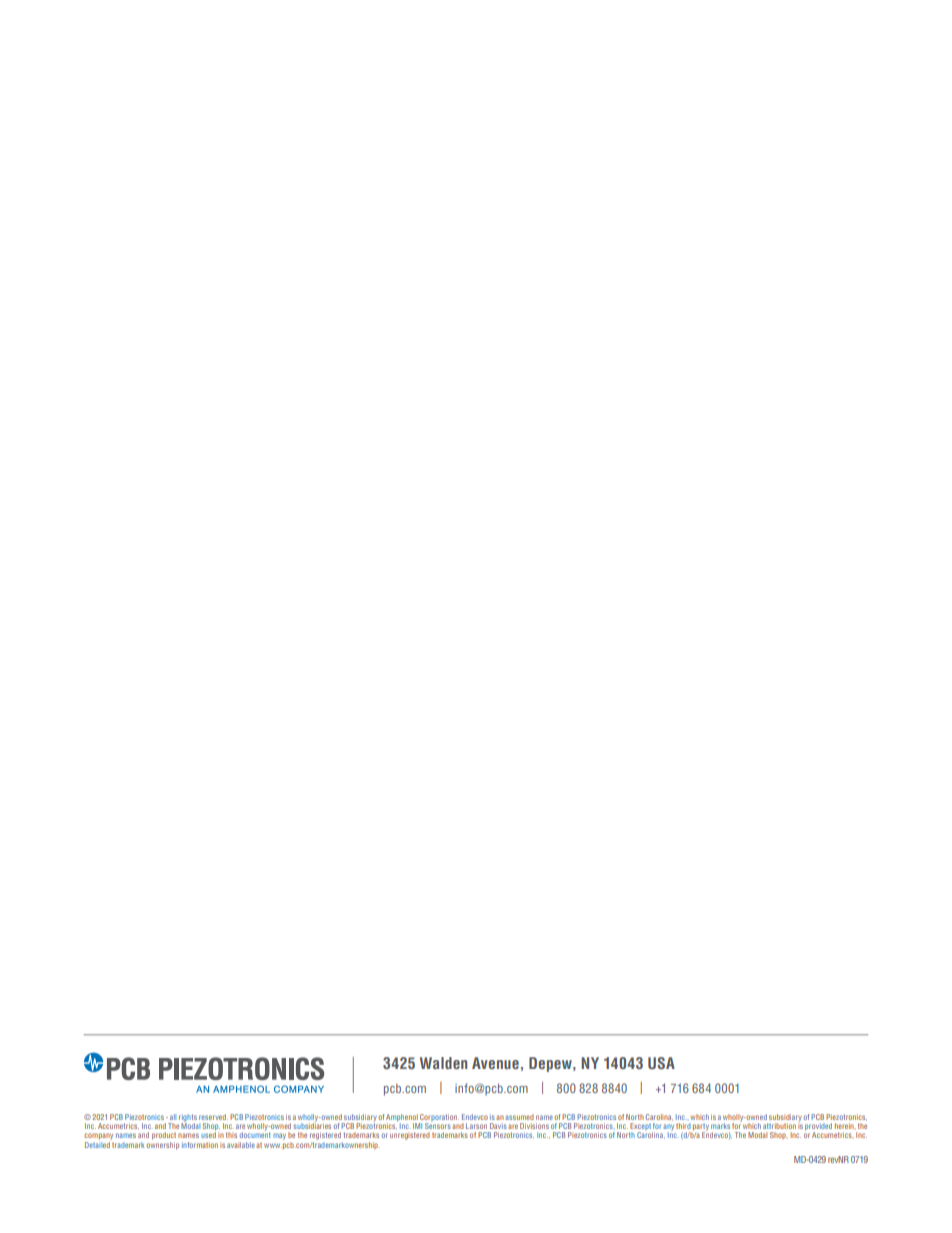 Image resolution: width=952 pixels, height=1233 pixels. I want to click on third, so click(683, 1126).
